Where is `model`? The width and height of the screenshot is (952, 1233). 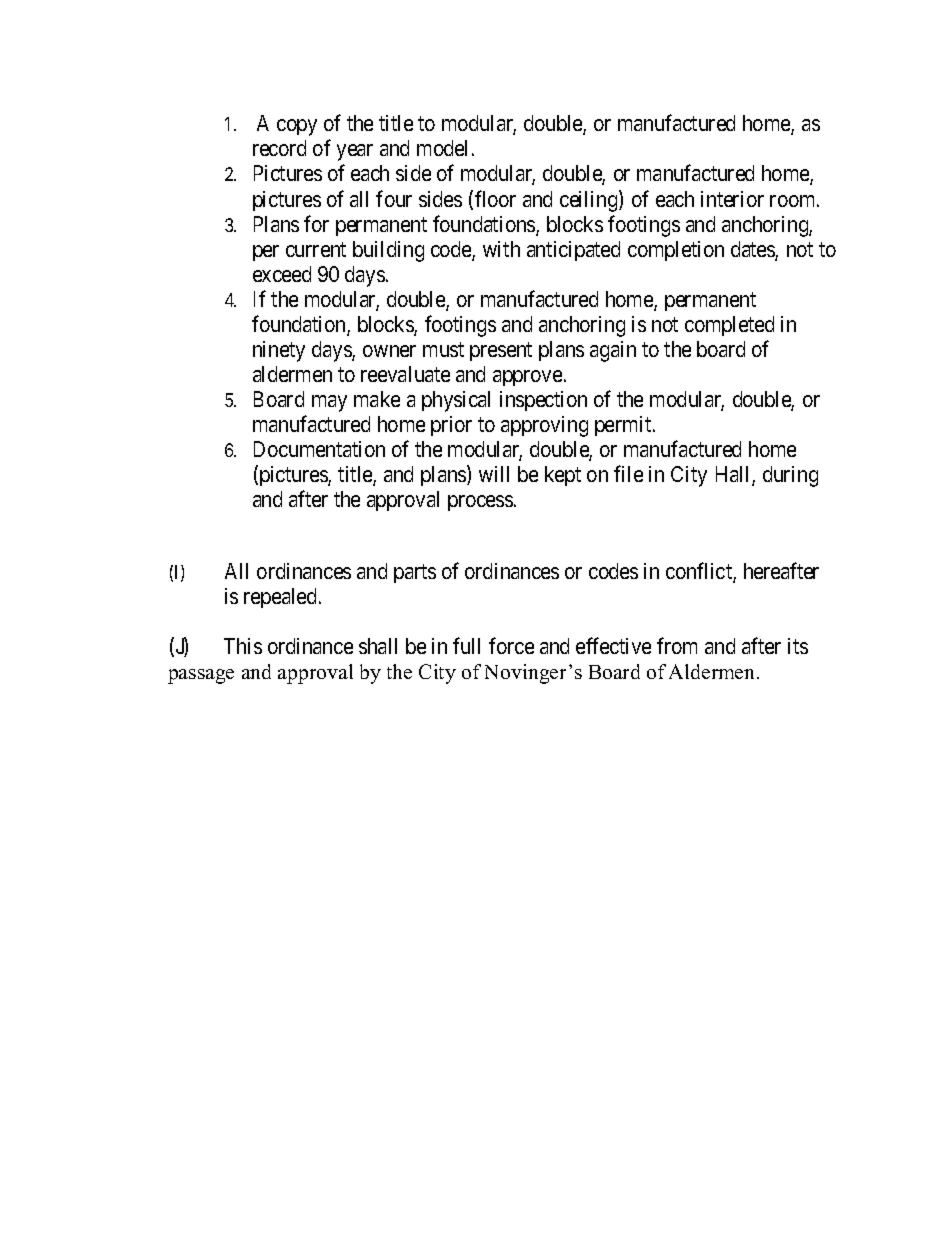 model is located at coordinates (445, 148).
